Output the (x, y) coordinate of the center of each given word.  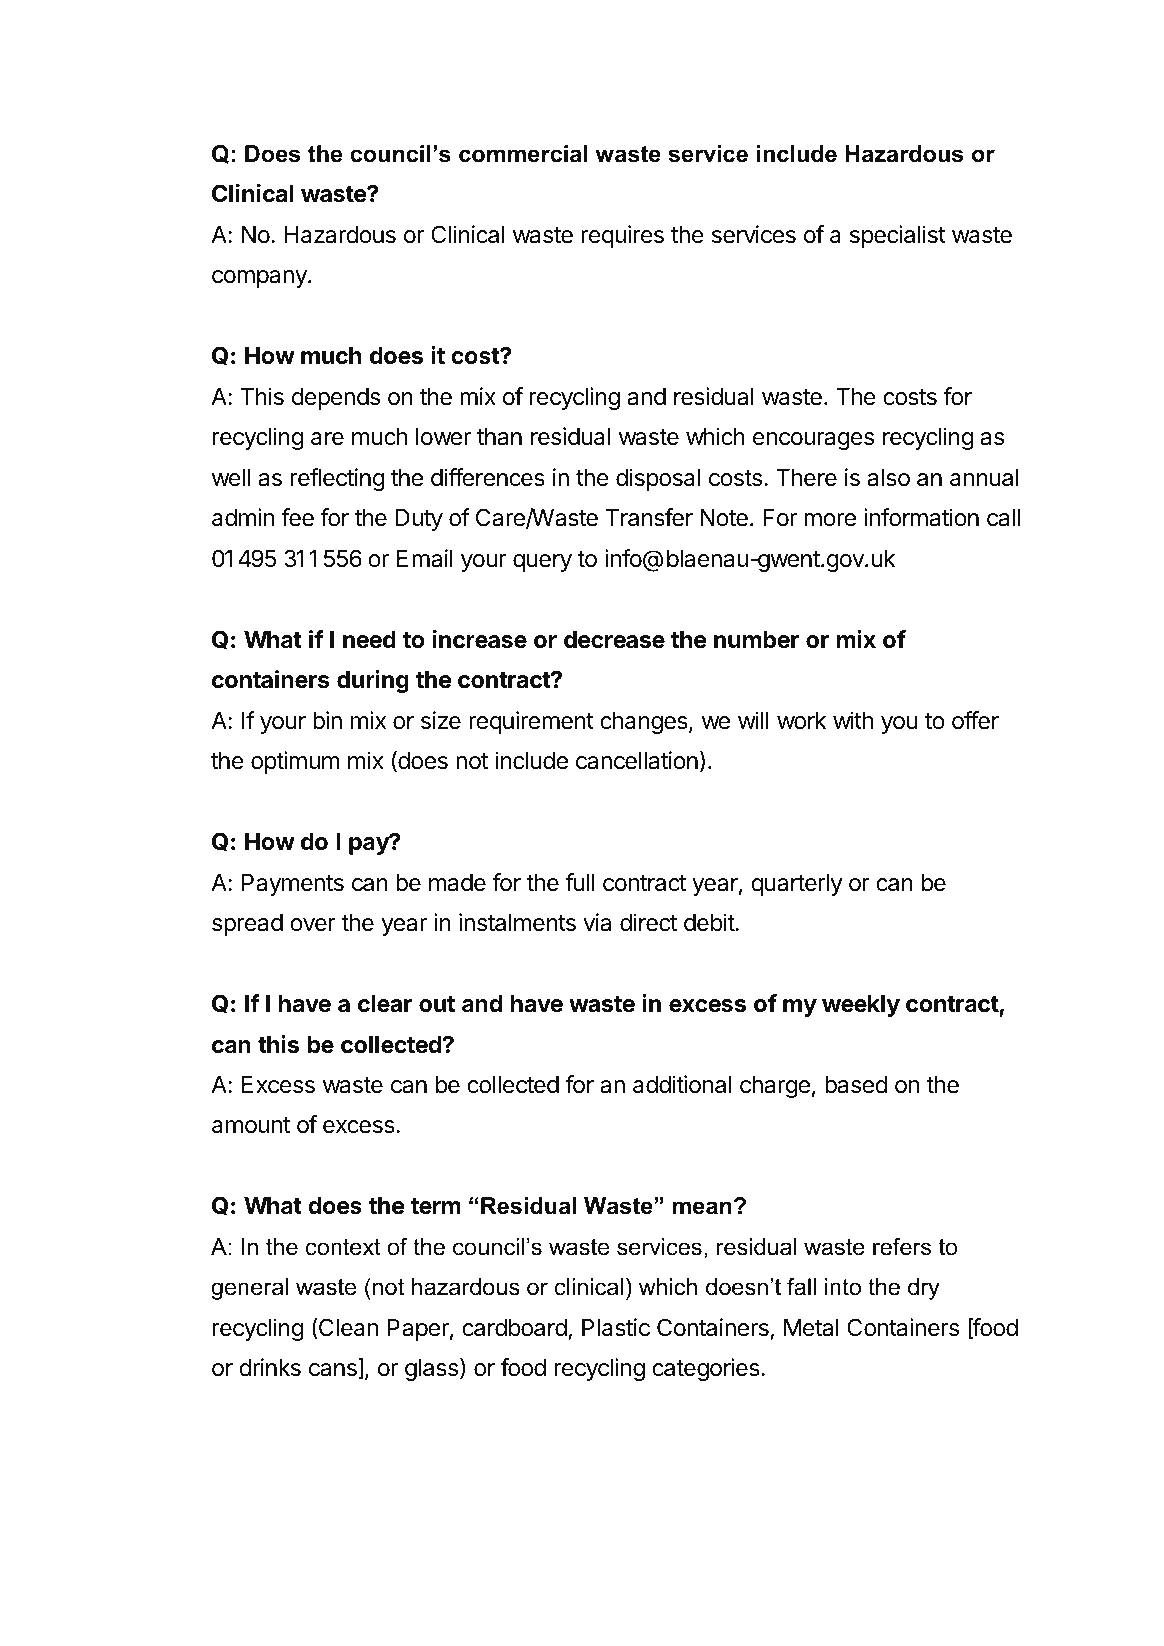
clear (385, 1004)
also (889, 478)
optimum (295, 762)
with (853, 720)
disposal (658, 479)
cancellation (637, 760)
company (260, 279)
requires (622, 236)
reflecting (338, 479)
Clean (347, 1327)
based (856, 1085)
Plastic (616, 1327)
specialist (898, 236)
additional (682, 1084)
